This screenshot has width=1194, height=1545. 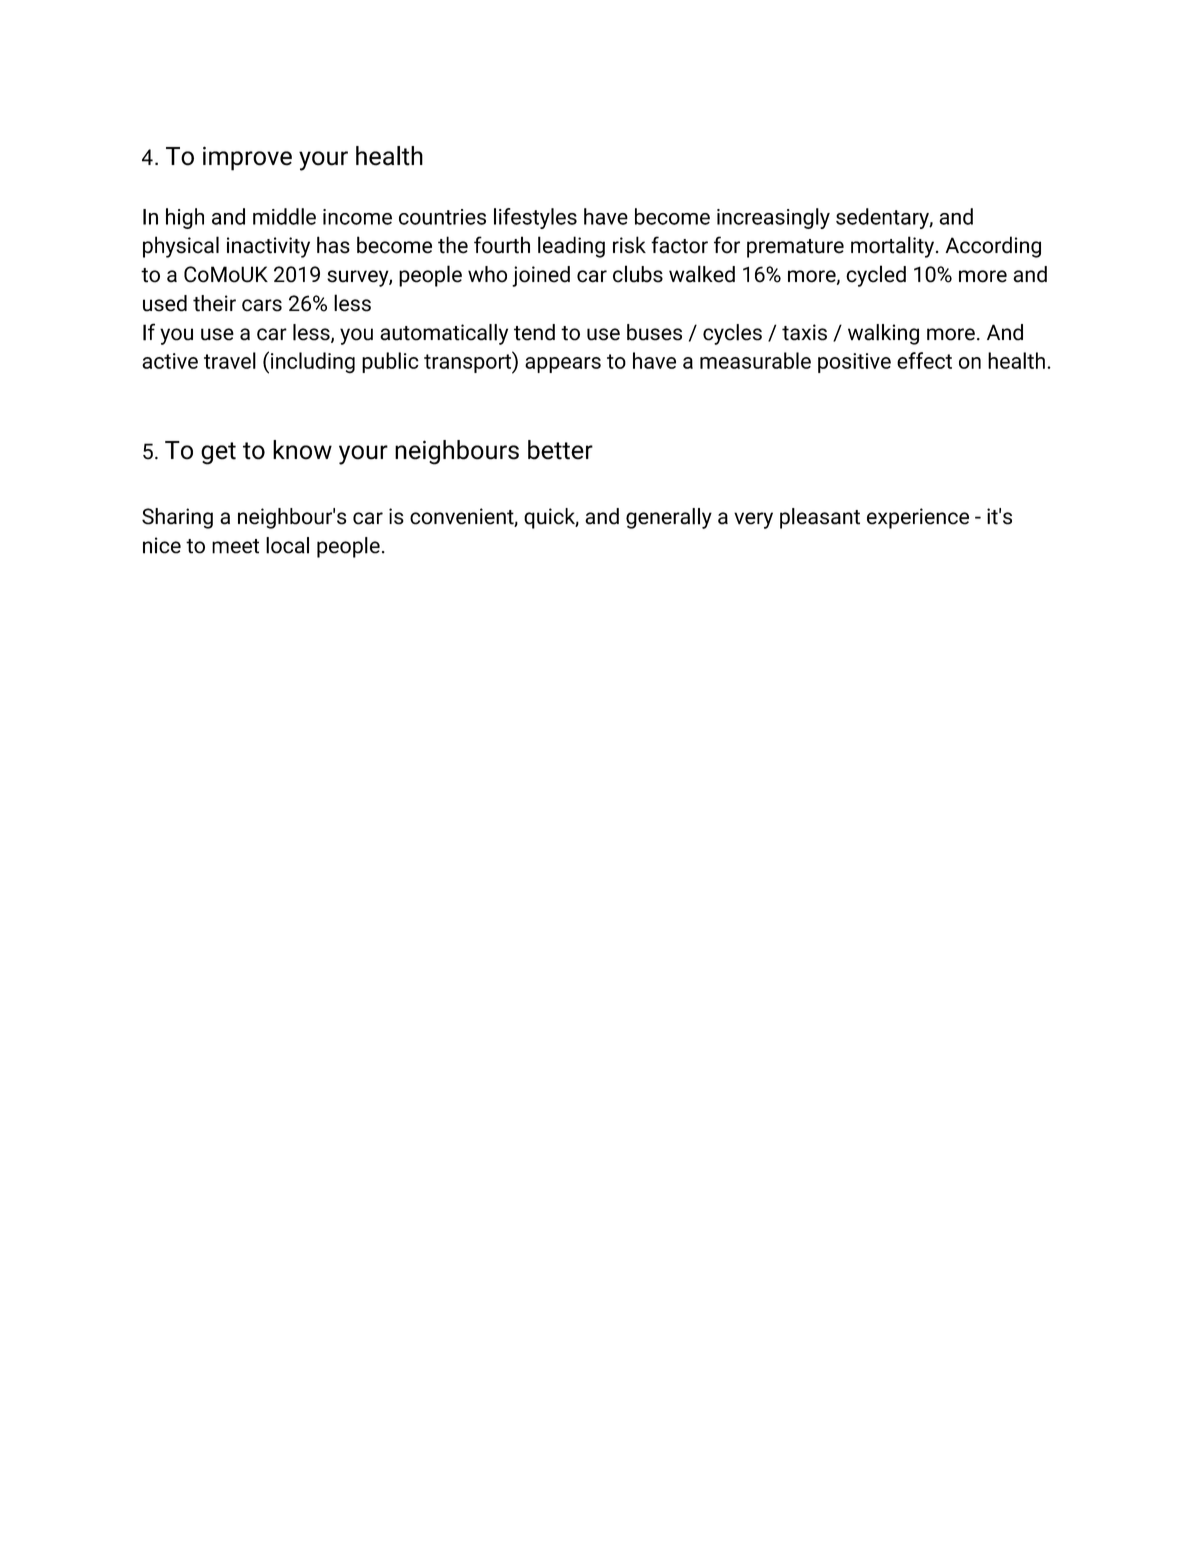 What do you see at coordinates (571, 247) in the screenshot?
I see `leading` at bounding box center [571, 247].
